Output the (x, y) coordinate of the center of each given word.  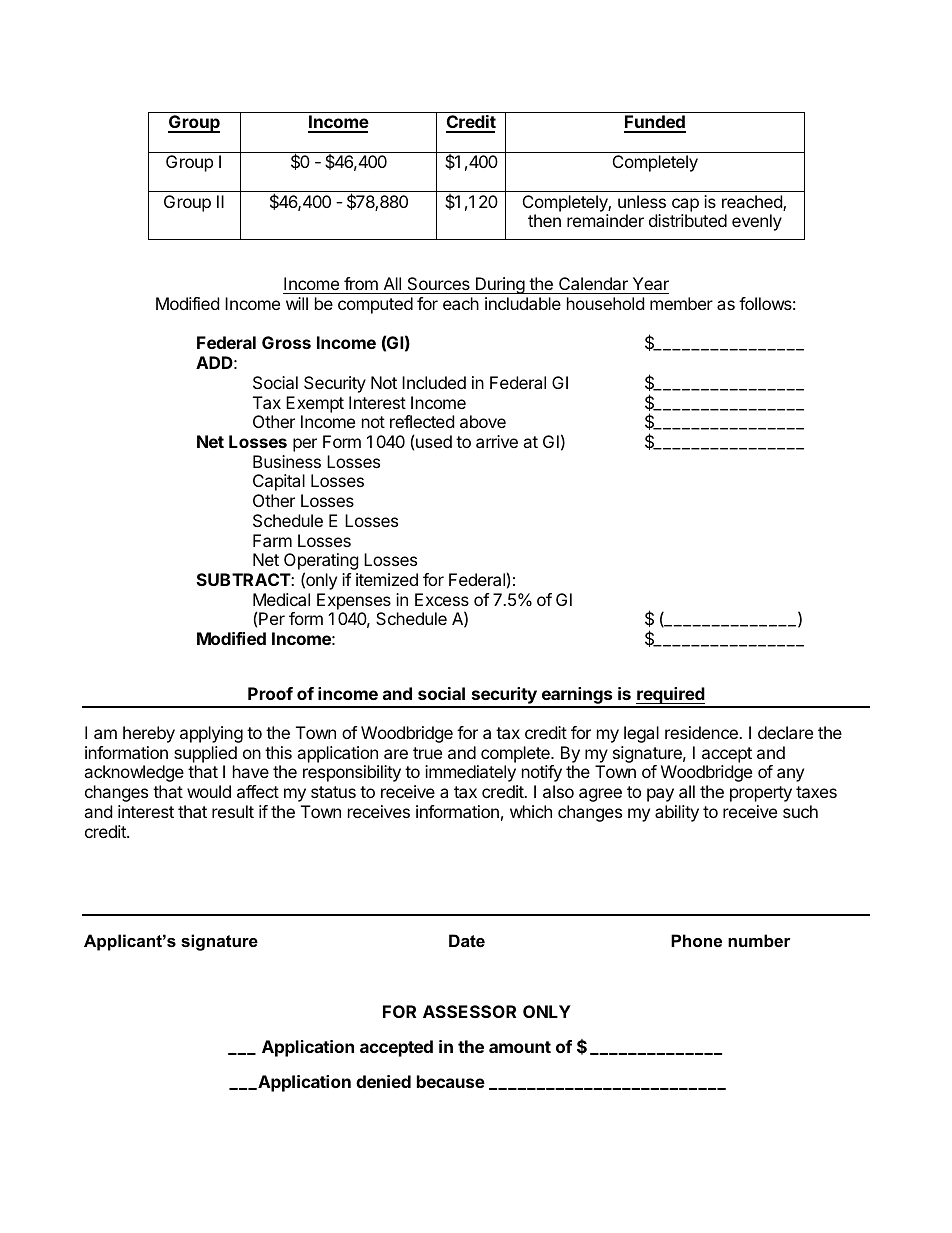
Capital (279, 482)
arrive (497, 441)
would (209, 791)
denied (383, 1081)
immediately (470, 773)
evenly (757, 222)
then (544, 220)
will (297, 303)
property (761, 794)
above (483, 421)
